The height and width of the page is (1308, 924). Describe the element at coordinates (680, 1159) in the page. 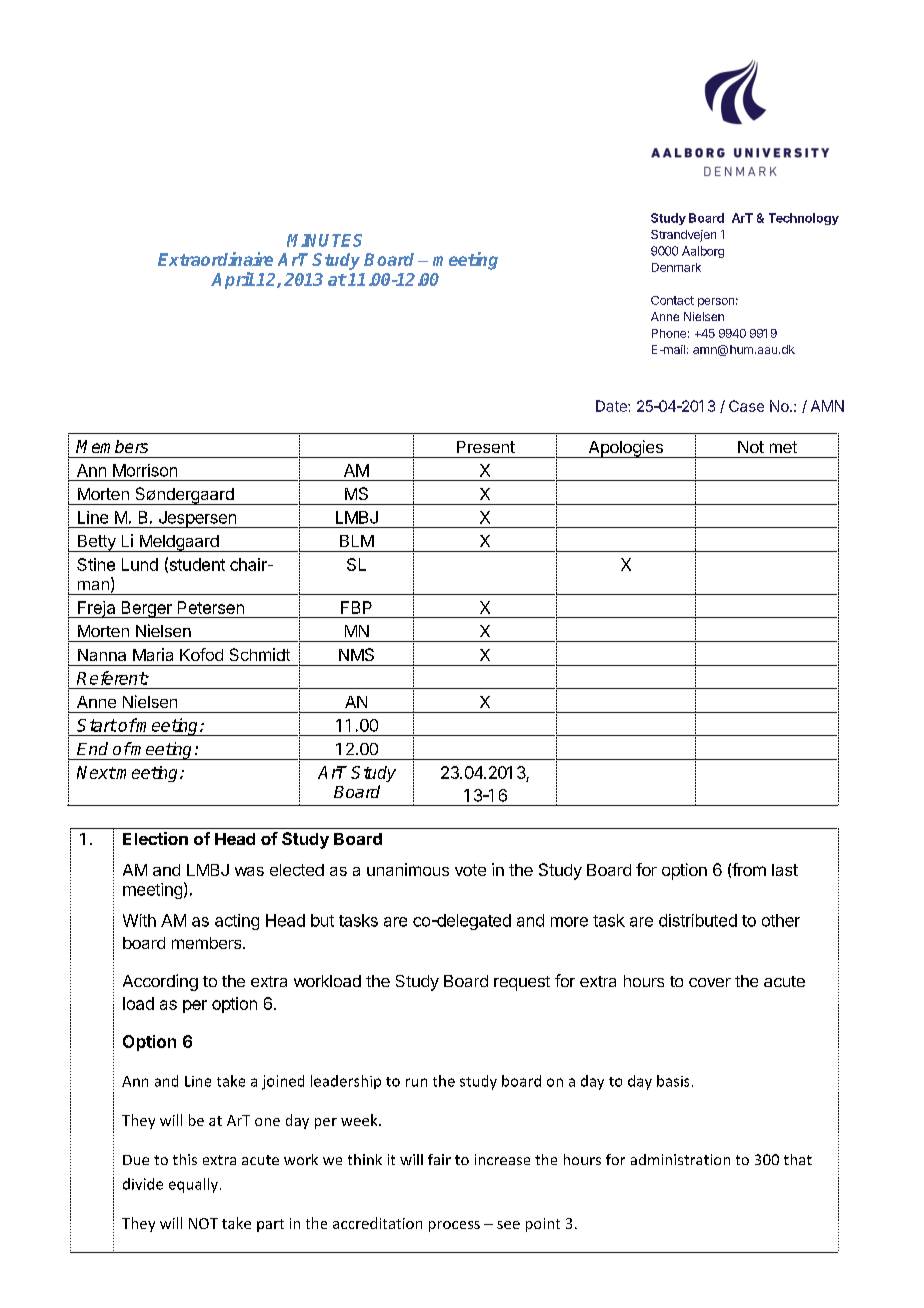

I see `administration` at that location.
